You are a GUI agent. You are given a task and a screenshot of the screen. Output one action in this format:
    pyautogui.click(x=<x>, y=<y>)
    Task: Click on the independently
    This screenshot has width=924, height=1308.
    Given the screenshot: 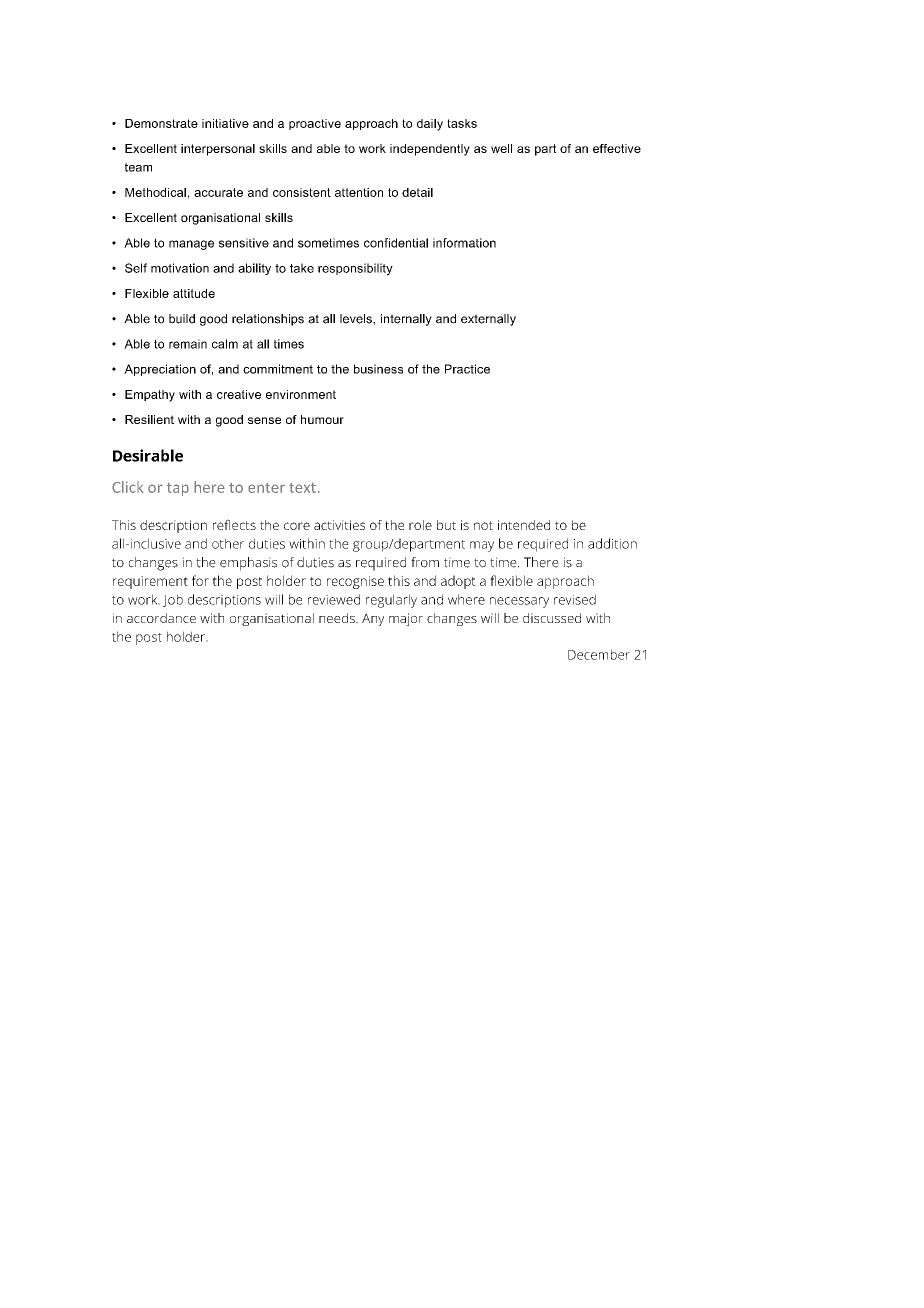 What is the action you would take?
    pyautogui.click(x=430, y=150)
